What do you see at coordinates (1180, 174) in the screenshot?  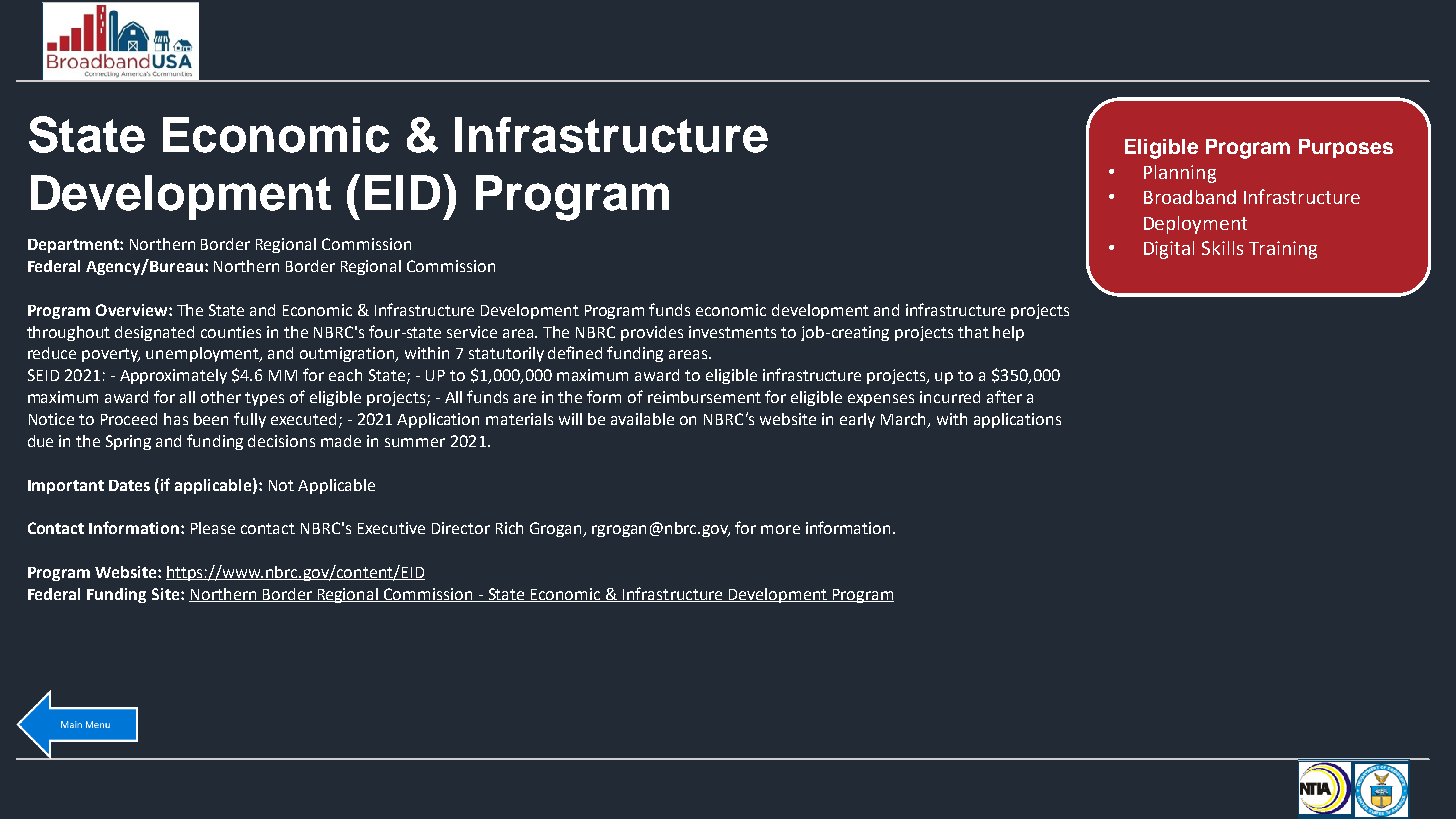 I see `Planning` at bounding box center [1180, 174].
